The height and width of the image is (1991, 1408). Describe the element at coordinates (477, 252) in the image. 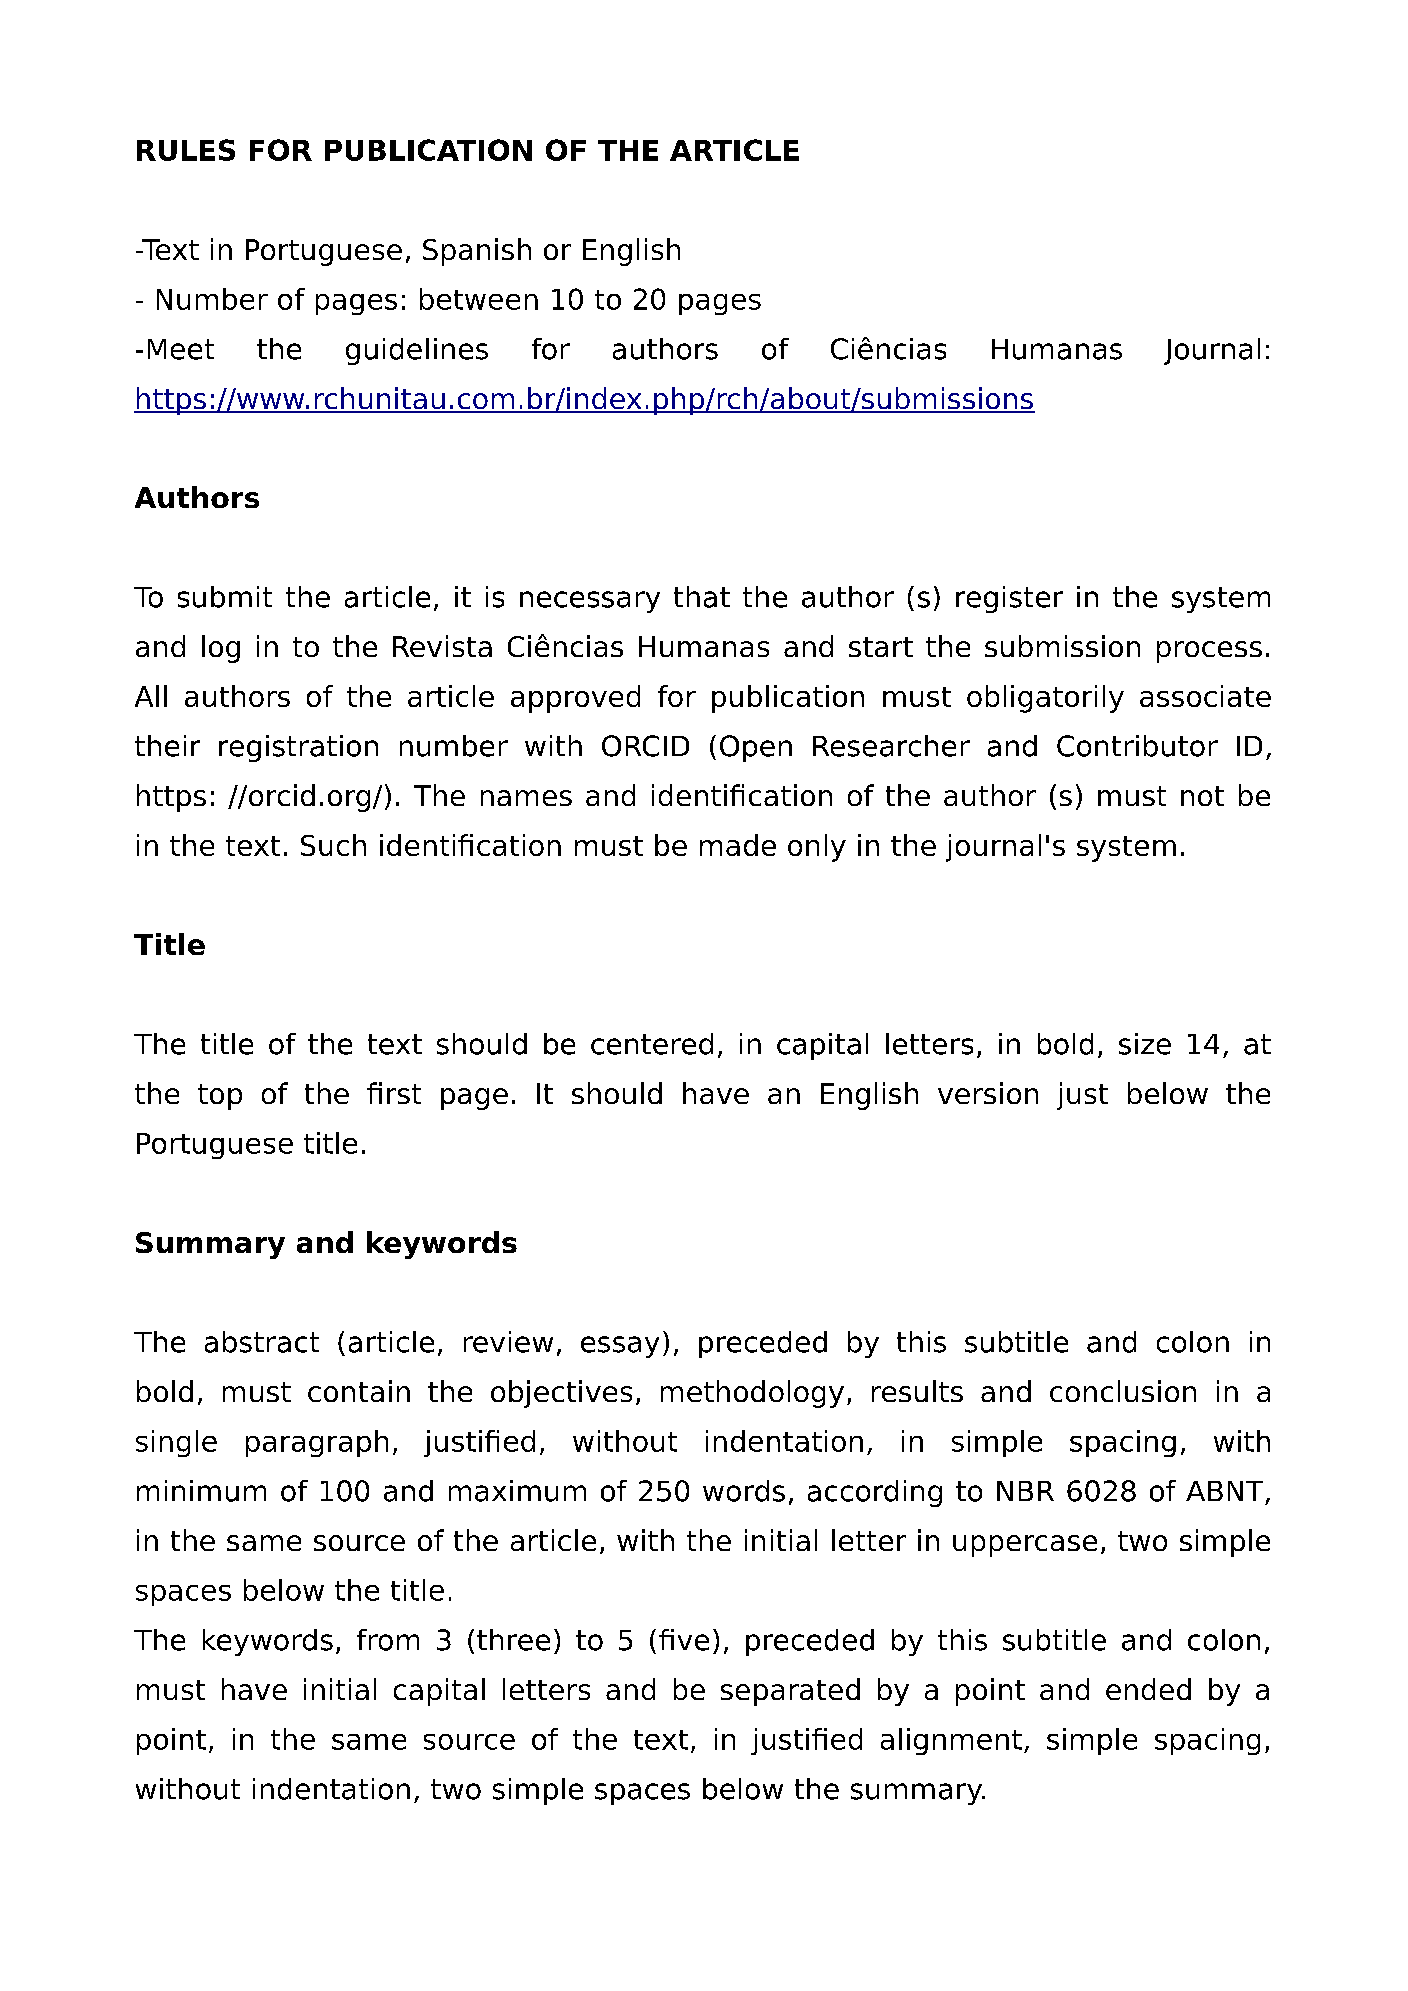

I see `Spanish` at that location.
